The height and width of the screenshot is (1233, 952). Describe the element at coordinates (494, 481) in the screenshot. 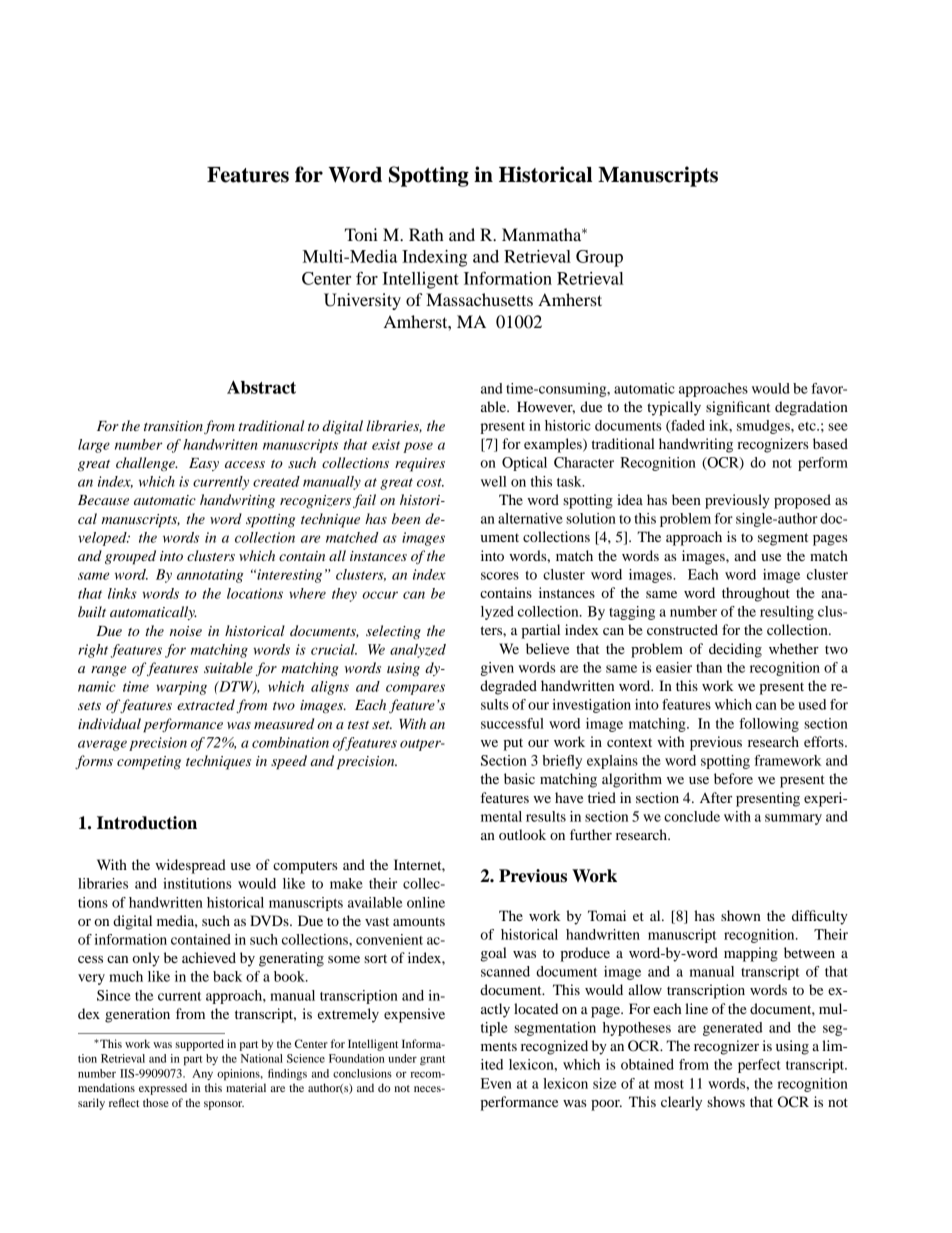

I see `well` at that location.
